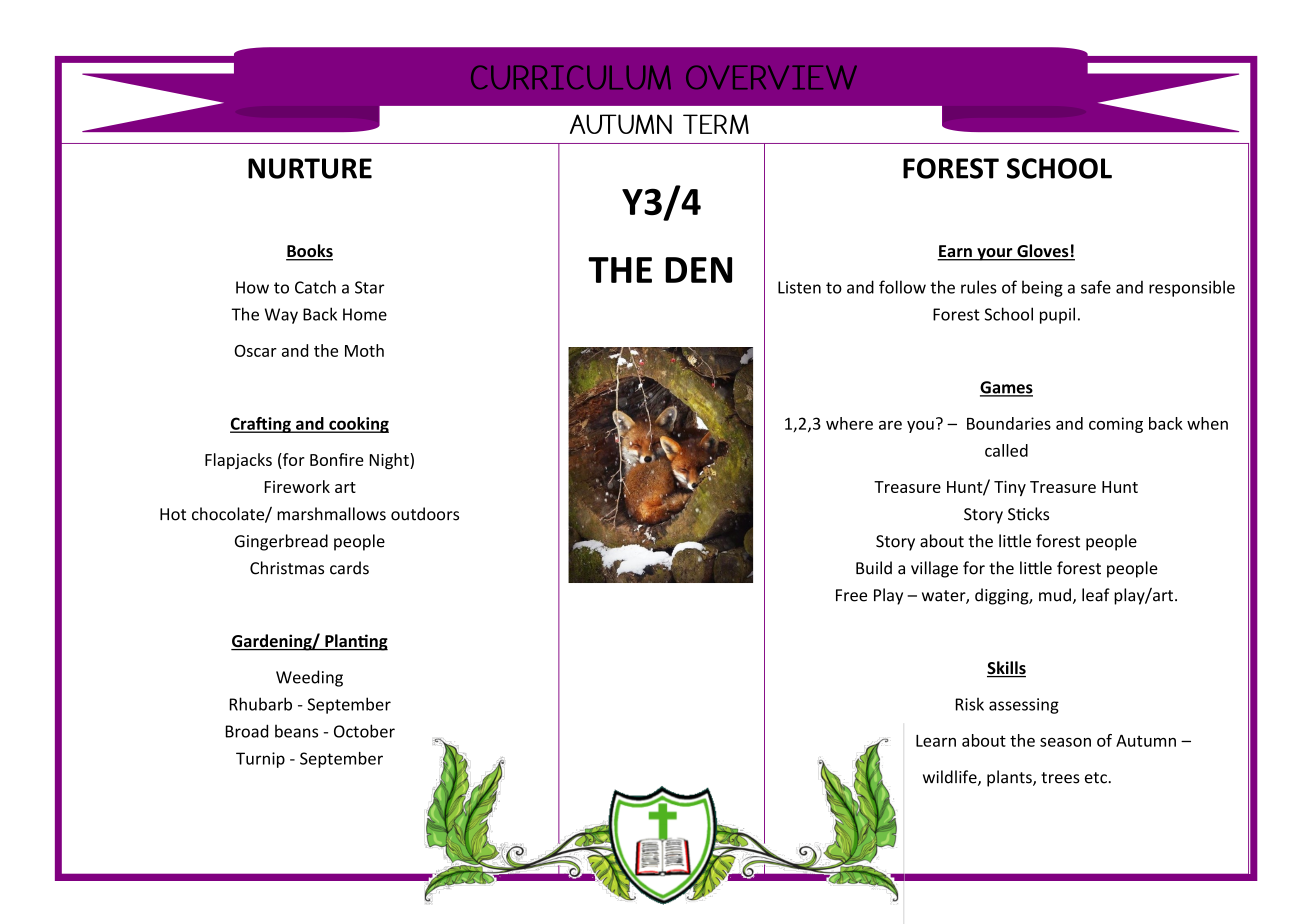  Describe the element at coordinates (851, 595) in the screenshot. I see `Free` at that location.
